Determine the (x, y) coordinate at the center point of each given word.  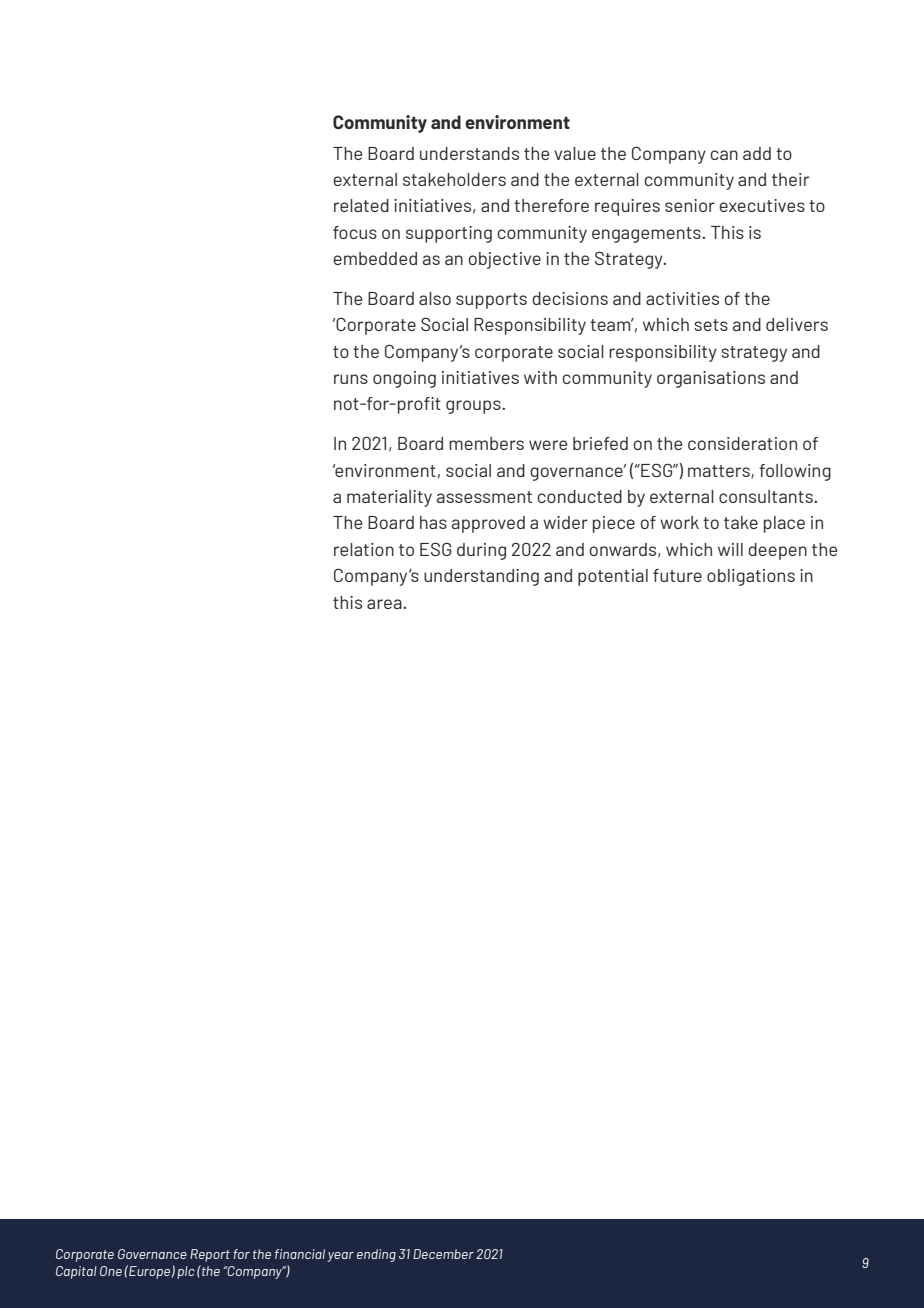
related (361, 205)
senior (690, 205)
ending (376, 1255)
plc (186, 1272)
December (443, 1254)
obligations (751, 577)
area (385, 604)
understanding (481, 577)
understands (469, 153)
